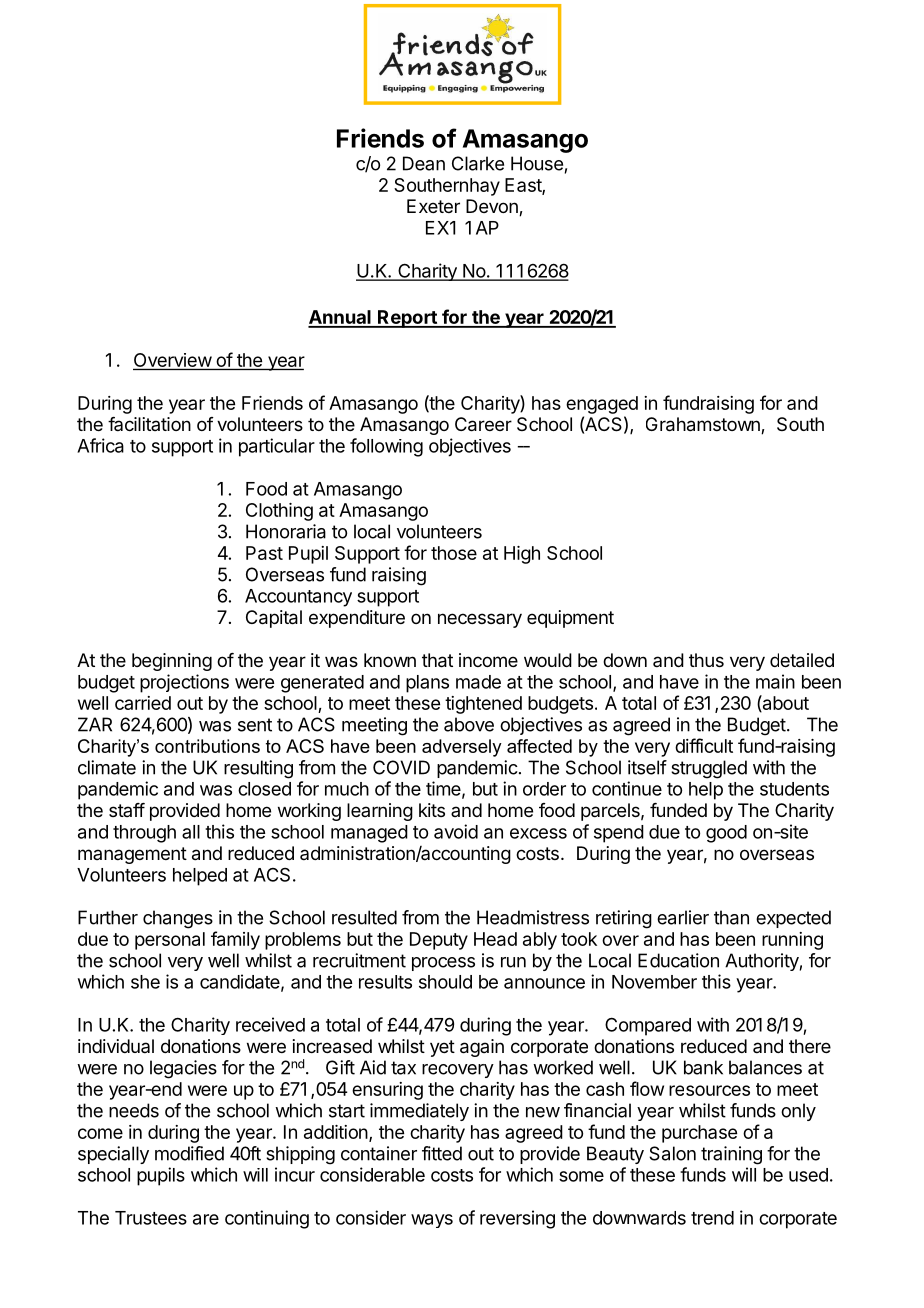  What do you see at coordinates (445, 982) in the image?
I see `should` at bounding box center [445, 982].
